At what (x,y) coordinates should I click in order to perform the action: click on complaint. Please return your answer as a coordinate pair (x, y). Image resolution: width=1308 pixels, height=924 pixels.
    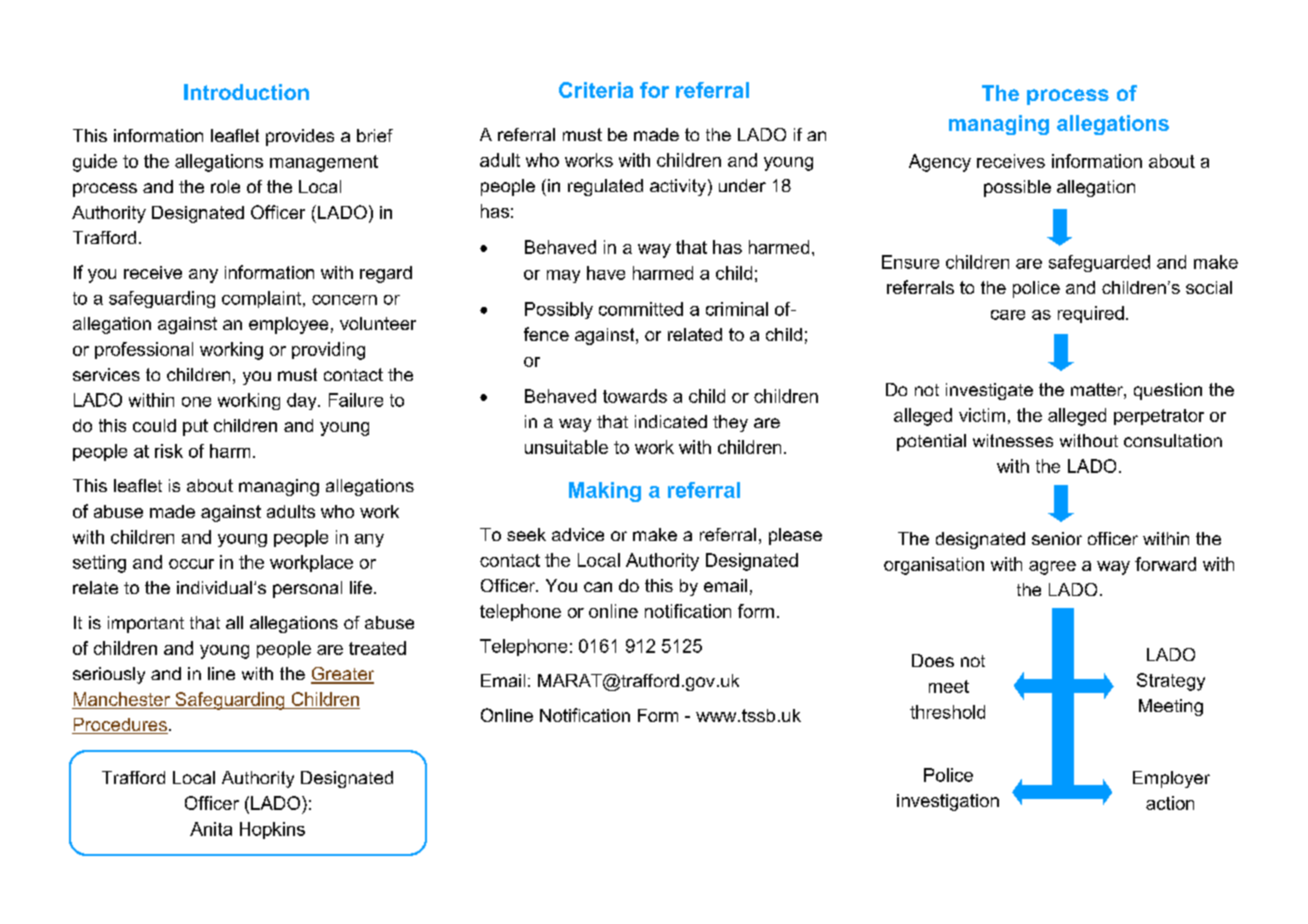
    Looking at the image, I should click on (263, 299).
